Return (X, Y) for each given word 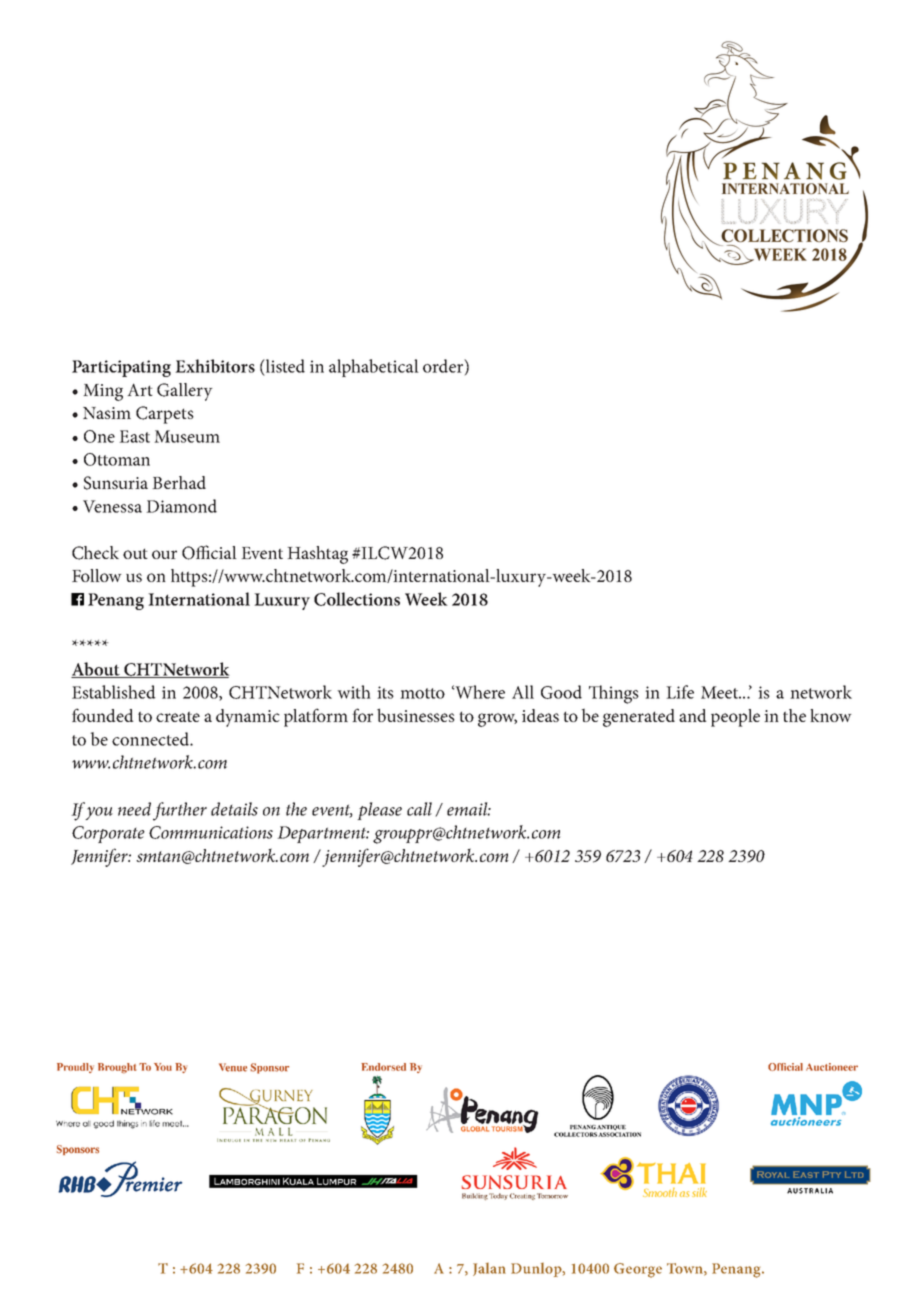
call (419, 809)
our (164, 554)
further (180, 811)
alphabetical (374, 368)
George (638, 1270)
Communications (211, 832)
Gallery (185, 392)
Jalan (489, 1269)
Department (323, 834)
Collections (357, 599)
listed (284, 366)
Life (680, 692)
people (735, 718)
